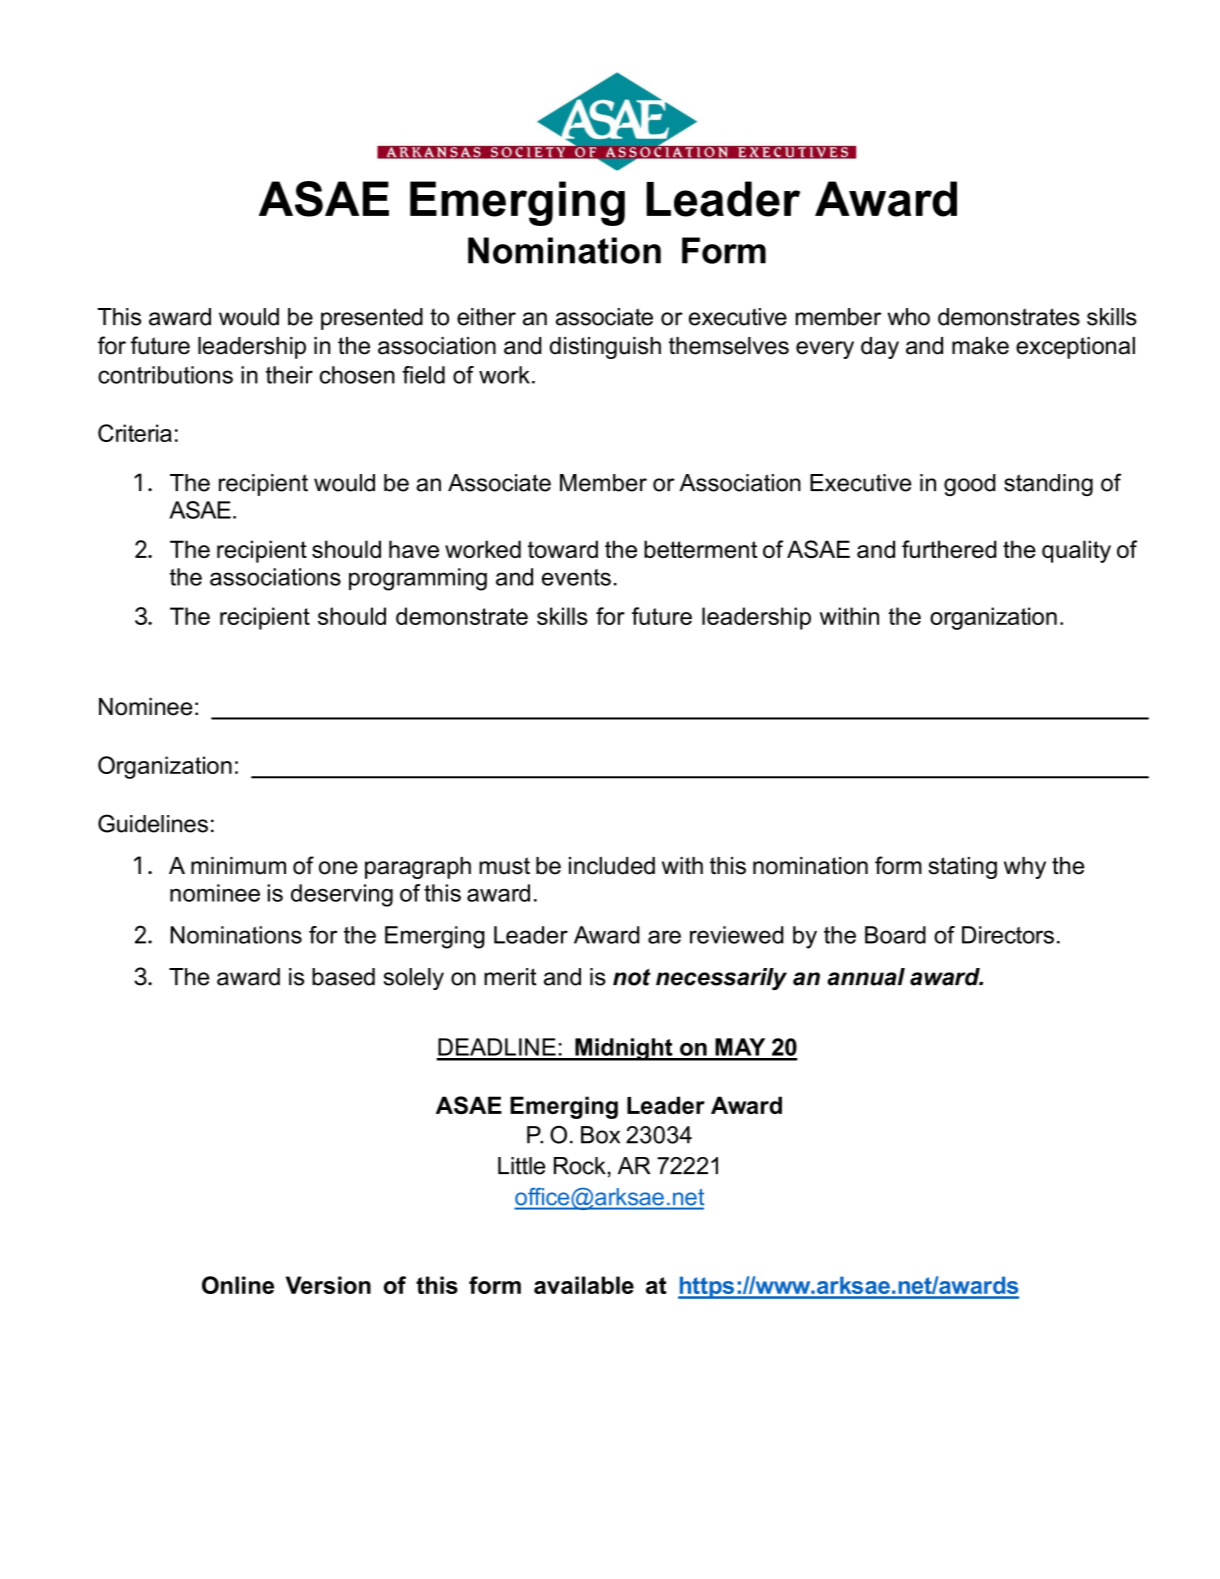 This page has width=1220, height=1579. I want to click on their, so click(289, 375).
